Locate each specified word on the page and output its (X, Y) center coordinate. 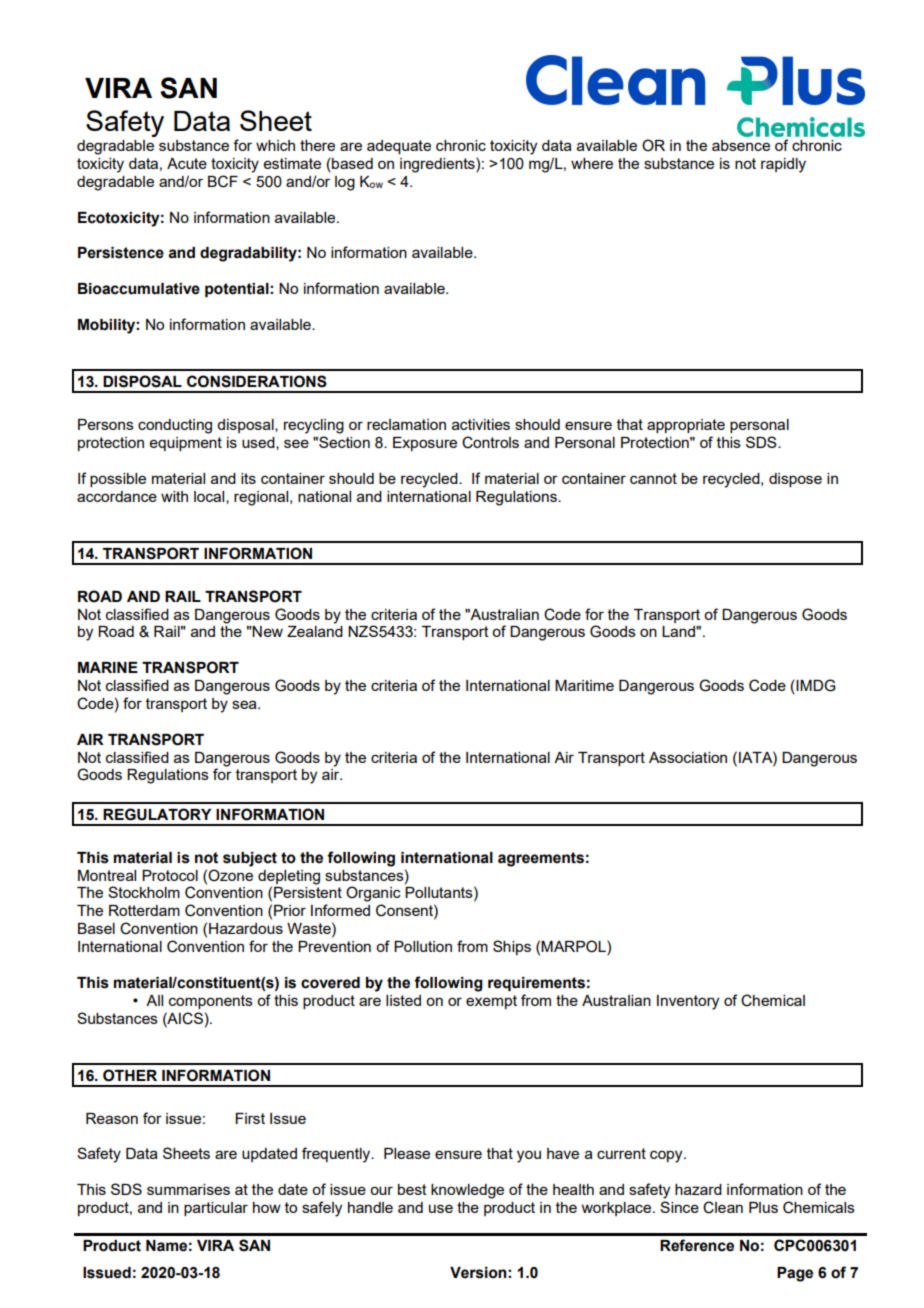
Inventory (688, 1002)
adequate (399, 147)
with (174, 496)
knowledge (467, 1191)
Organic (373, 894)
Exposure (425, 444)
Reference (697, 1245)
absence (741, 145)
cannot (653, 478)
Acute (187, 163)
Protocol (170, 875)
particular (216, 1209)
